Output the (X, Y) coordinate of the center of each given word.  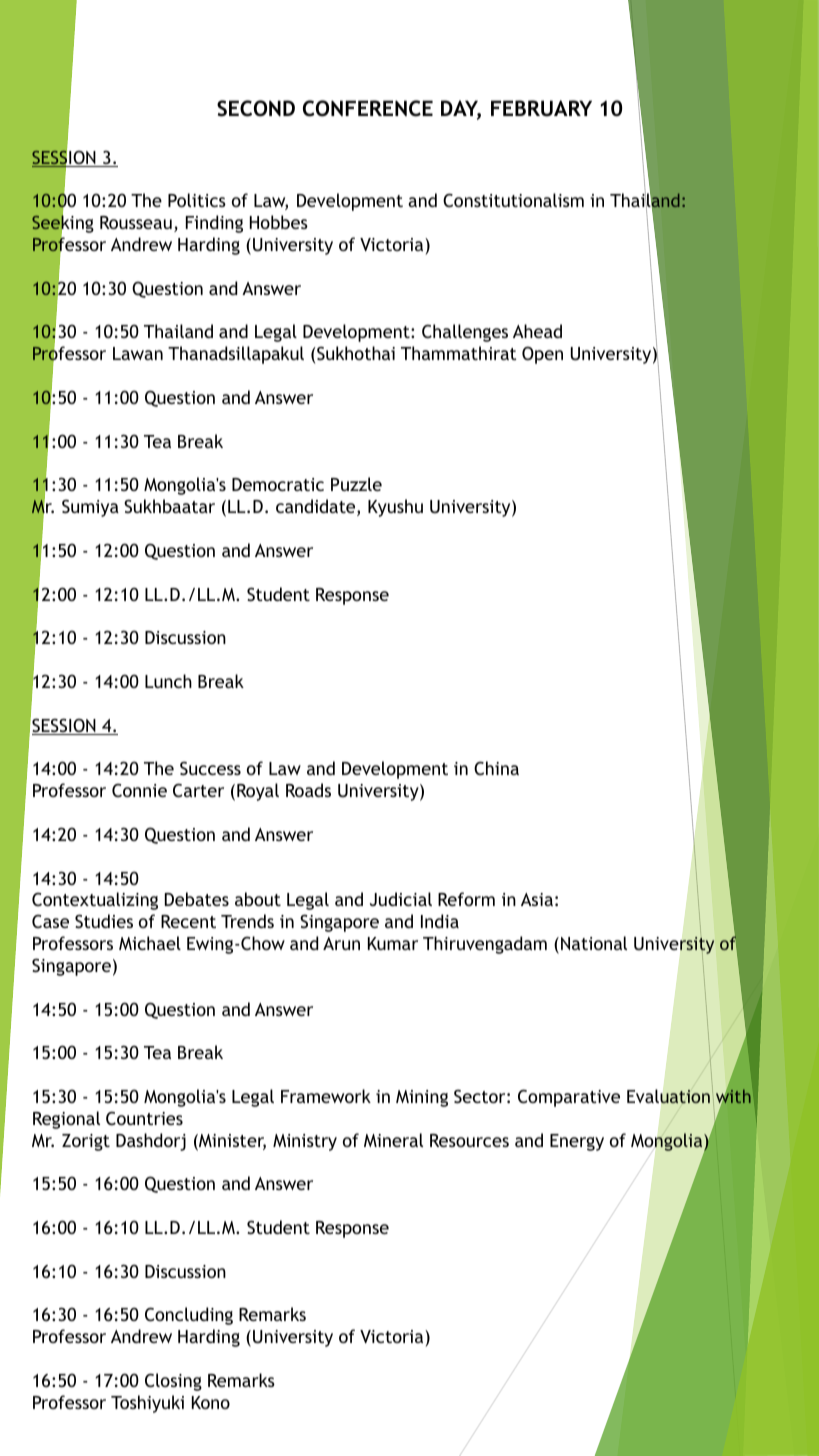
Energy (577, 1142)
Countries (144, 1118)
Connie (139, 790)
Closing (173, 1382)
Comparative (569, 1098)
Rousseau (136, 222)
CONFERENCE (368, 108)
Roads (308, 790)
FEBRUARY (541, 108)
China (496, 768)
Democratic (278, 484)
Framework (326, 1096)
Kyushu (395, 508)
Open (542, 355)
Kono (211, 1402)
